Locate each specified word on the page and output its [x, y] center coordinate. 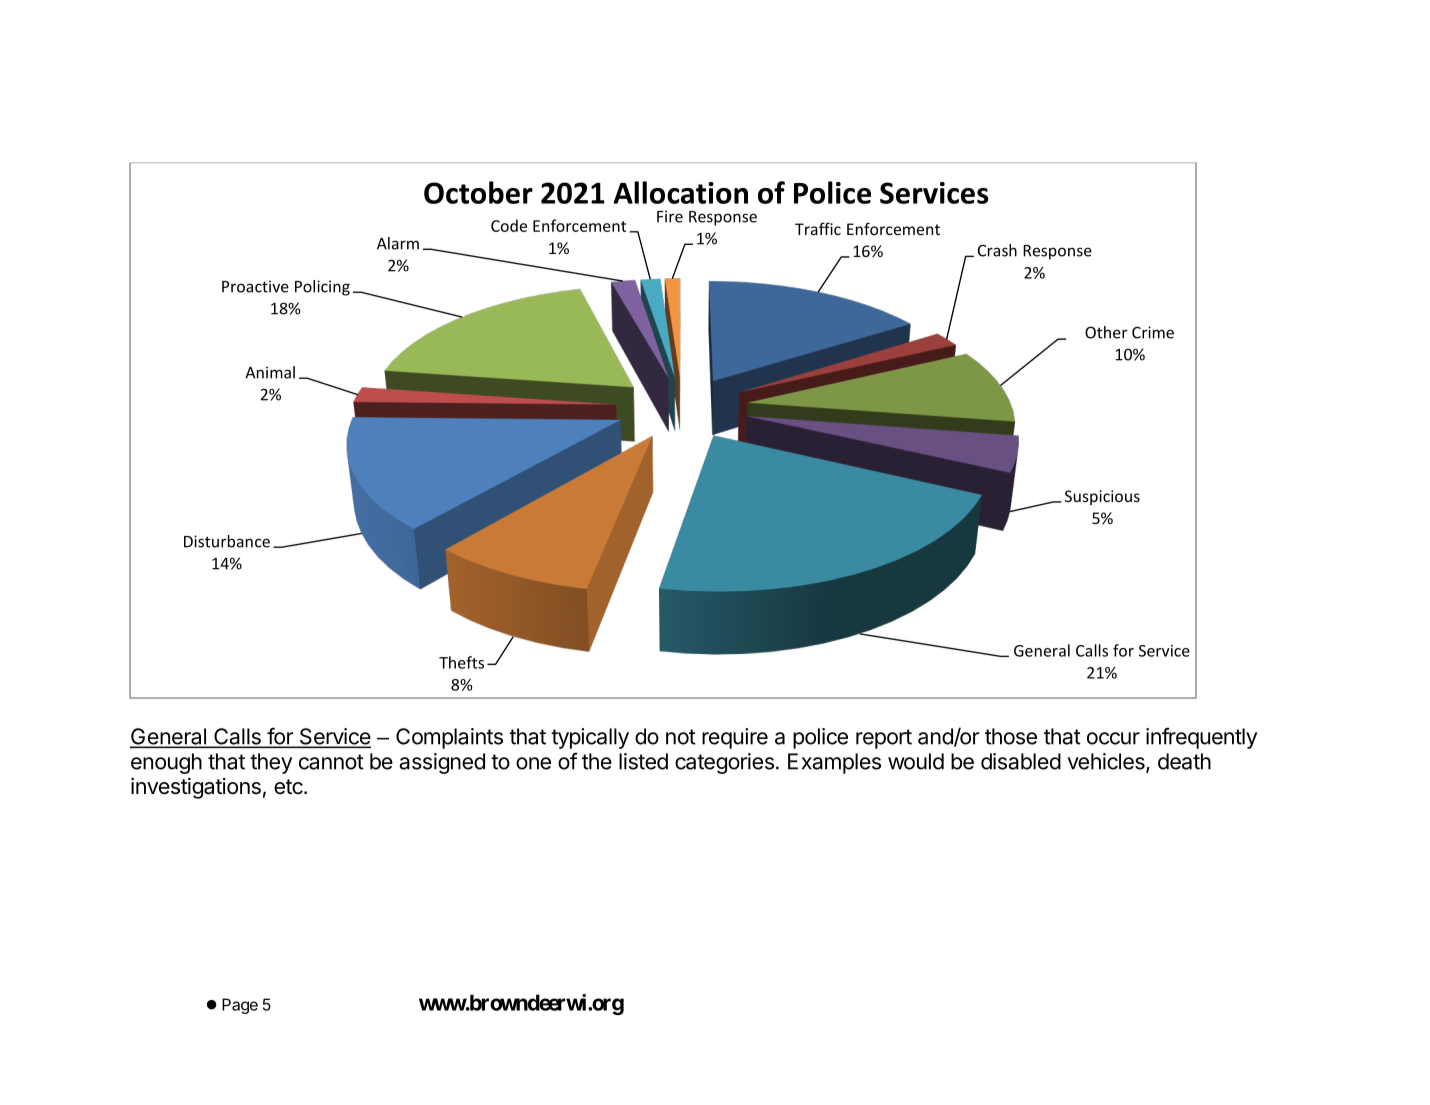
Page [240, 1006]
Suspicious [1102, 497]
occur [1113, 738]
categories [724, 763]
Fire [670, 216]
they [271, 763]
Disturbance [227, 541]
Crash [997, 250]
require [735, 738]
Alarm [398, 243]
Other [1106, 332]
